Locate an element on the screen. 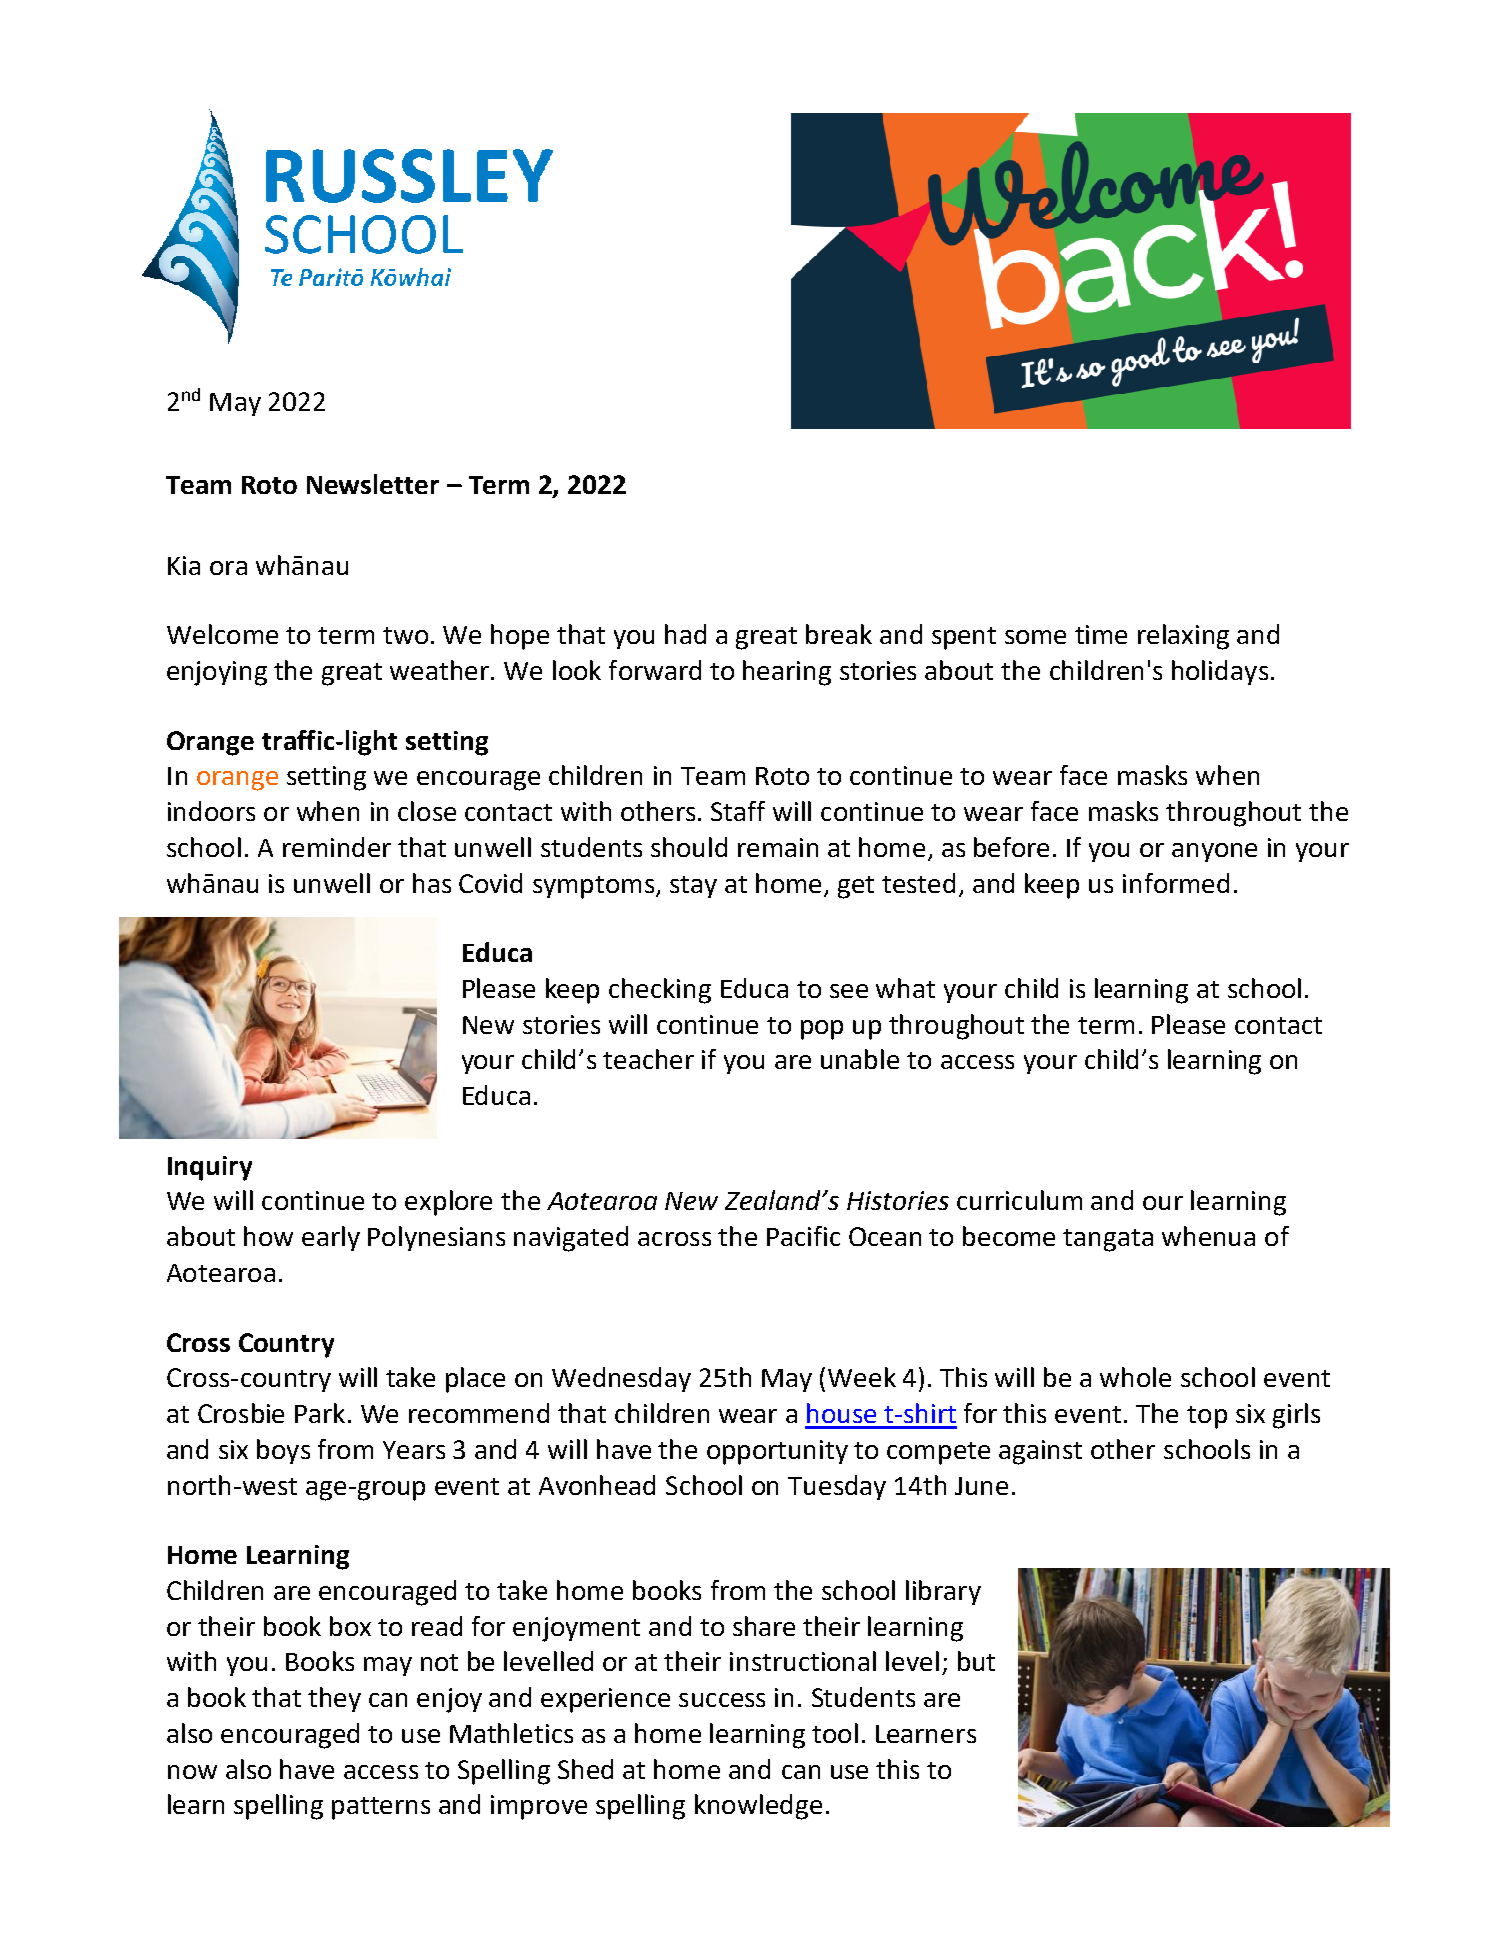 The image size is (1495, 1934). Inquiry is located at coordinates (210, 1168).
